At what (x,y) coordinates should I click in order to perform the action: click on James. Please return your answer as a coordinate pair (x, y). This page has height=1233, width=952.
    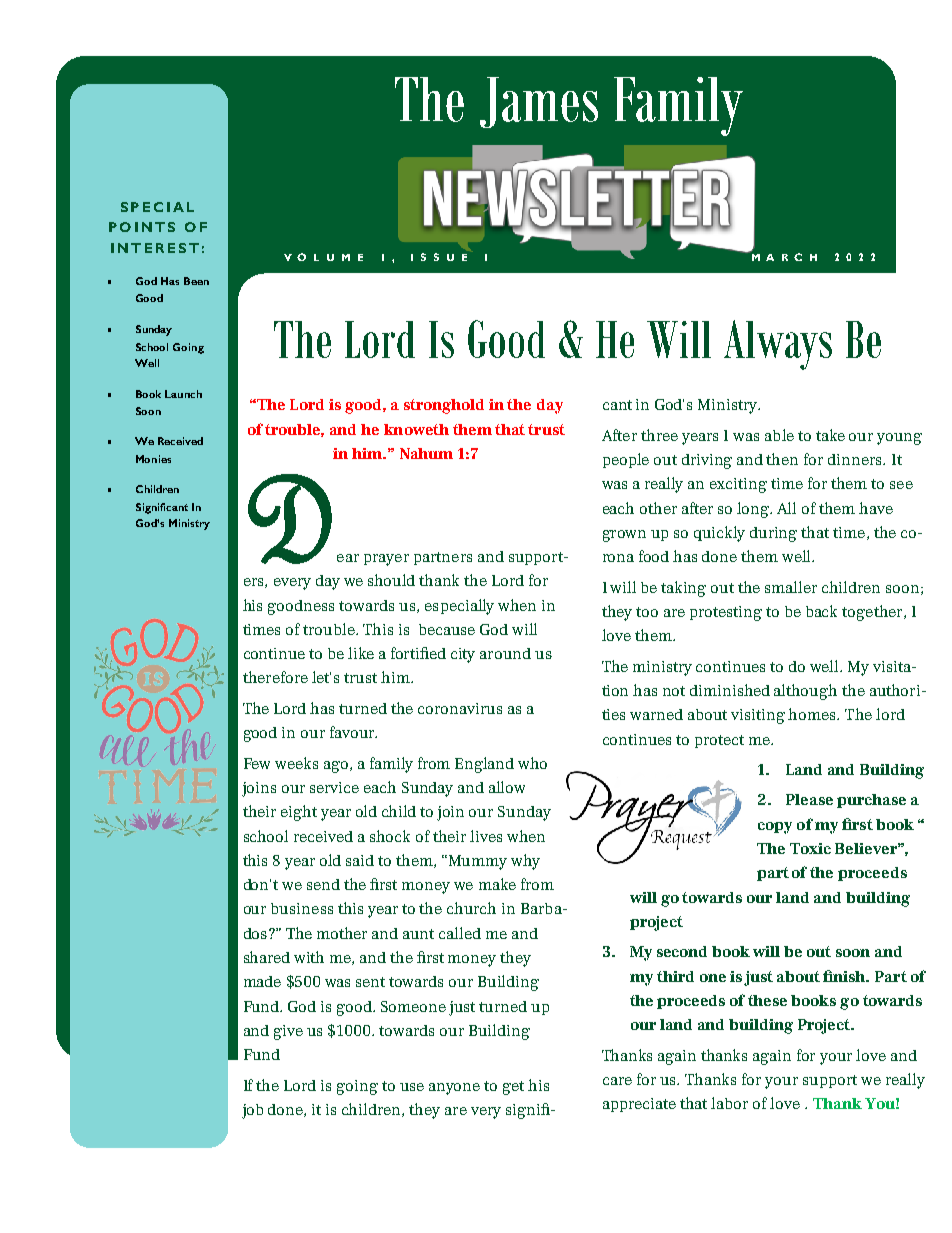
    Looking at the image, I should click on (539, 102).
